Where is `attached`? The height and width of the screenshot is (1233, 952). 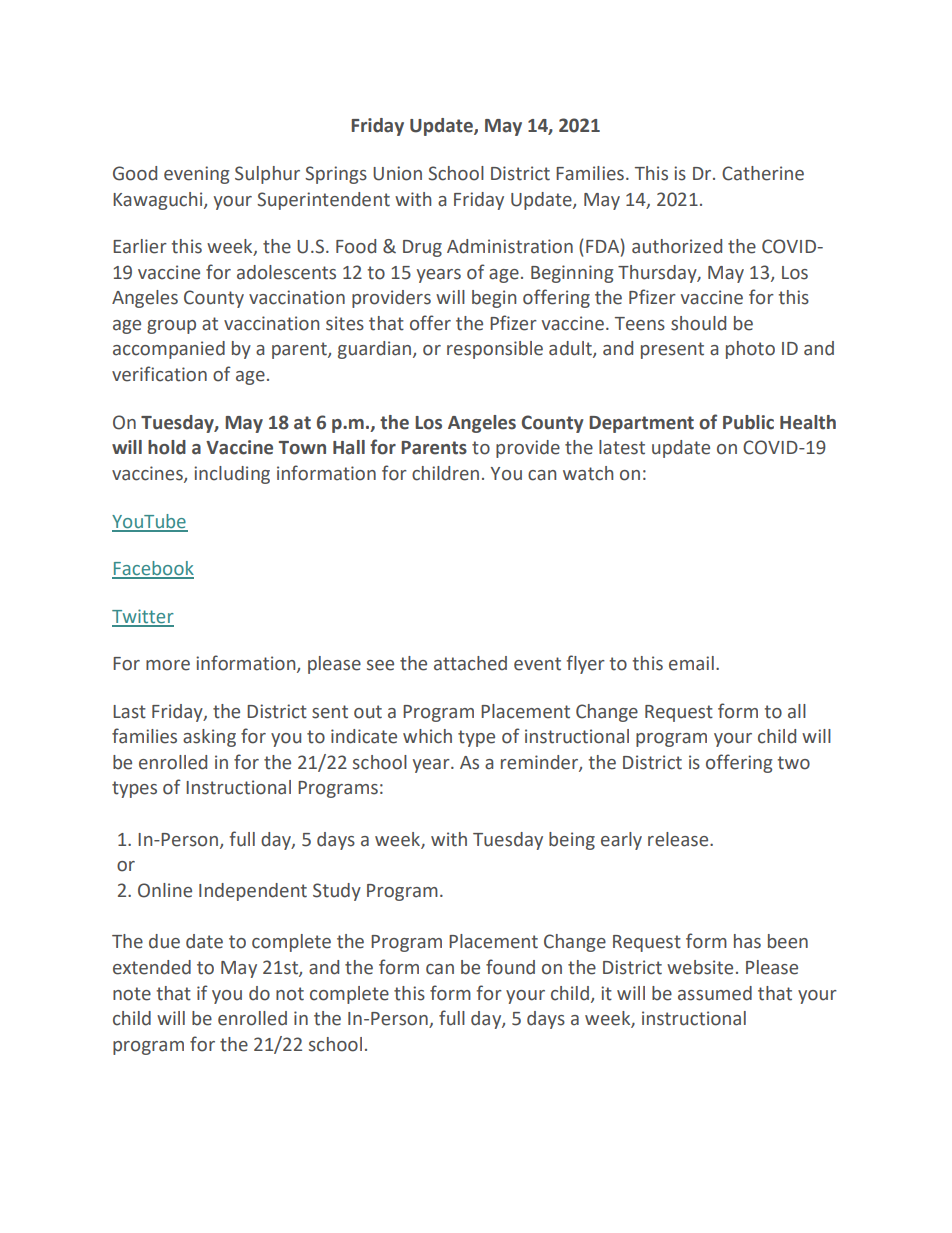
attached is located at coordinates (470, 663).
